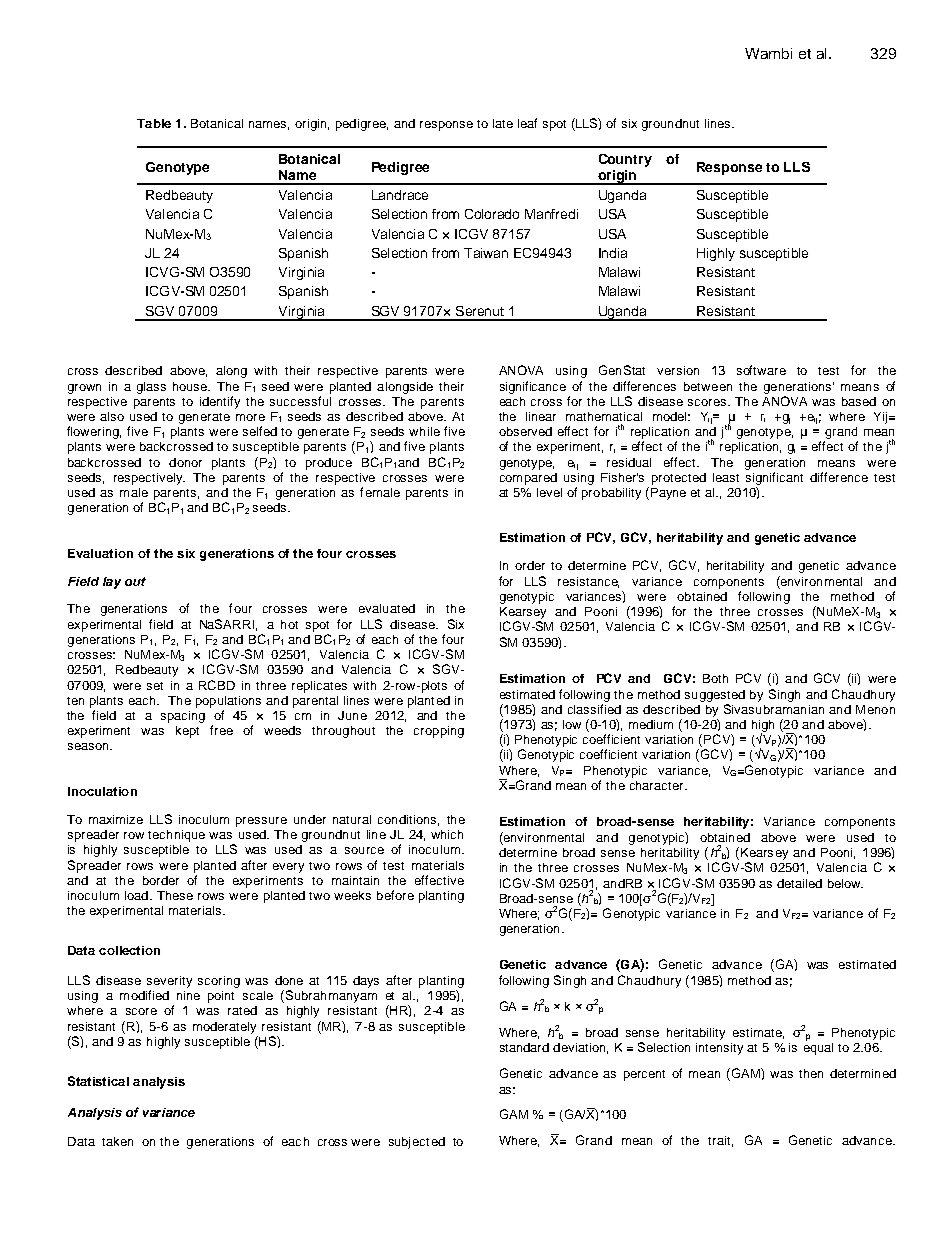  What do you see at coordinates (715, 696) in the screenshot?
I see `suggested` at bounding box center [715, 696].
